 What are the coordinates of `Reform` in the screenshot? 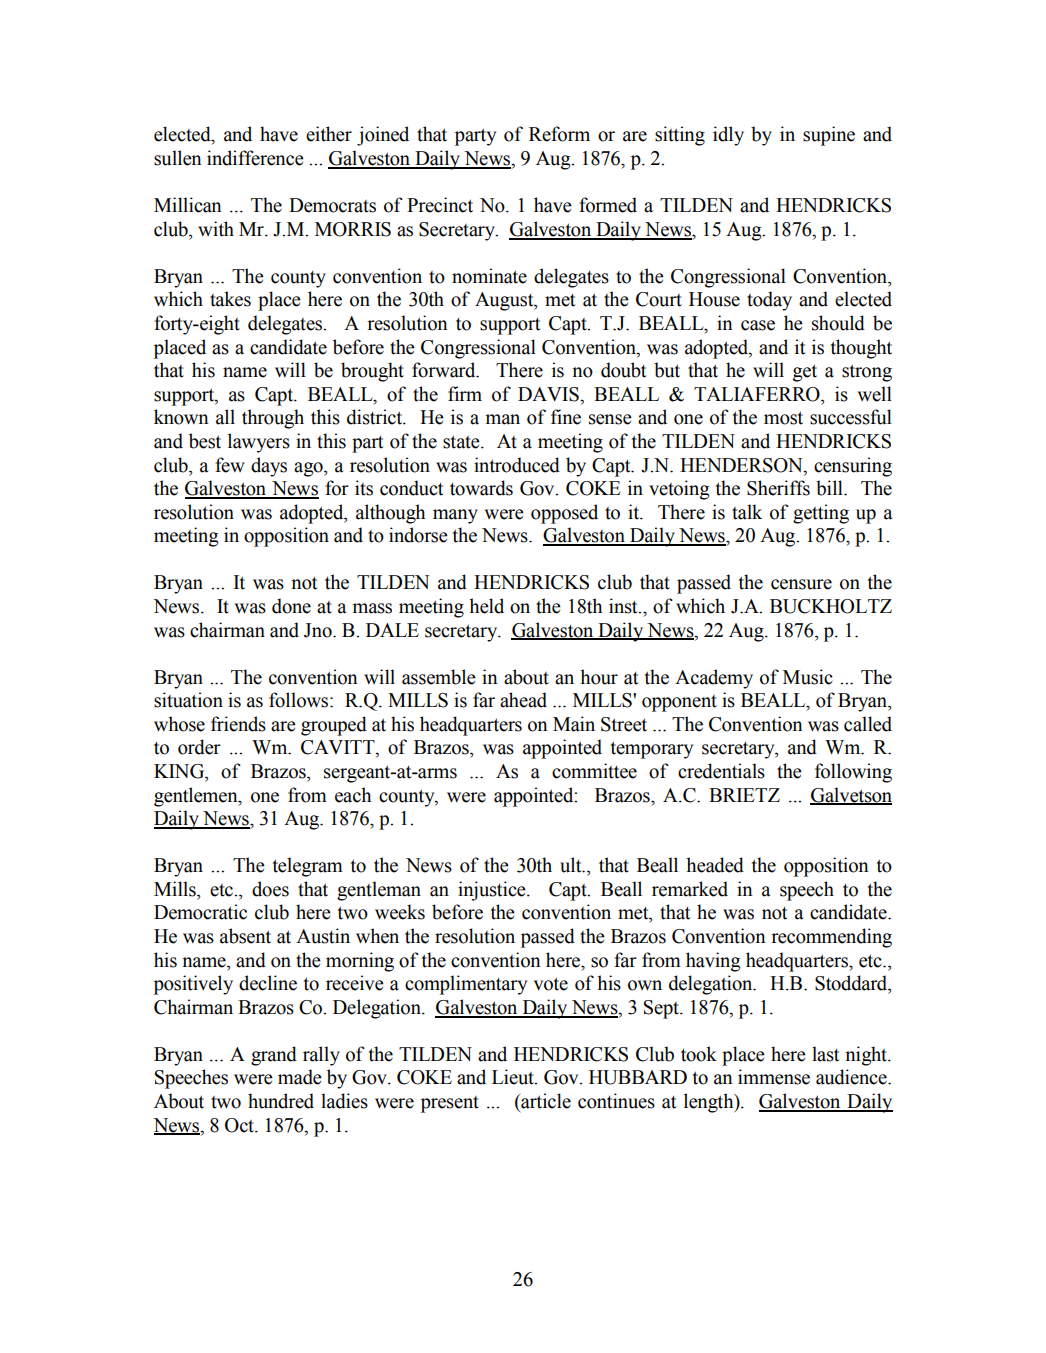 It's located at (559, 134).
